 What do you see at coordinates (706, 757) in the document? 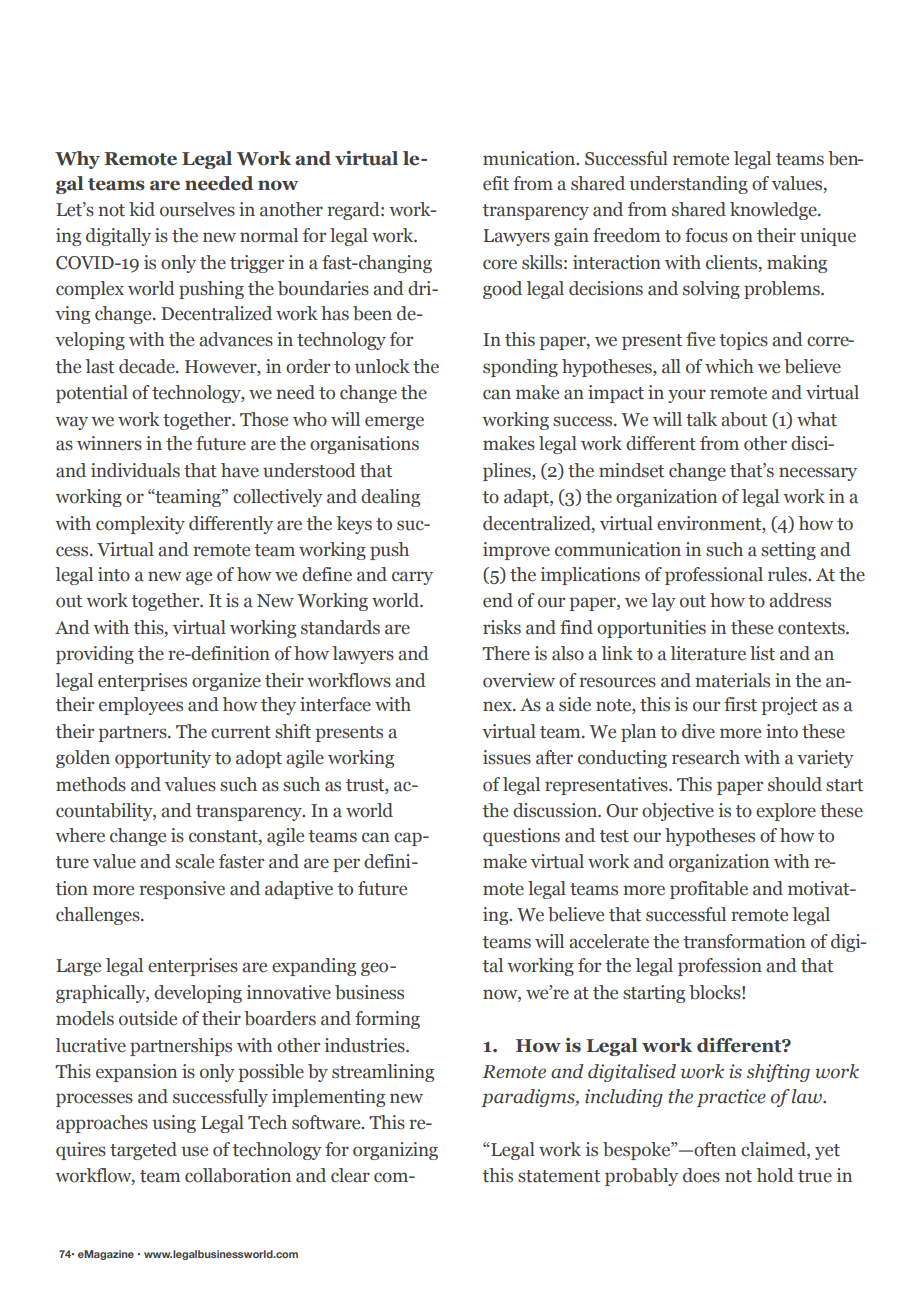
I see `research` at bounding box center [706, 757].
